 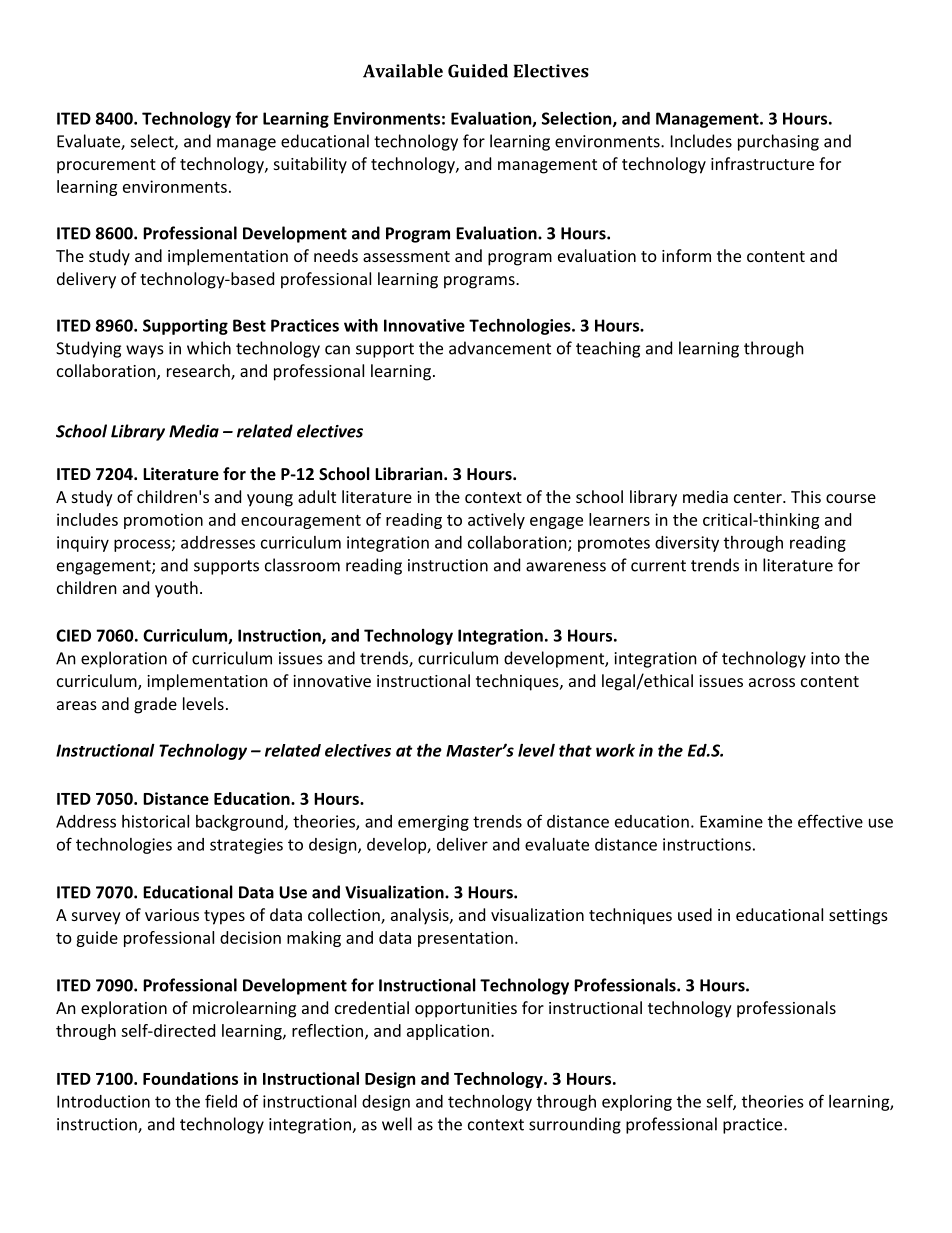 What do you see at coordinates (778, 142) in the image?
I see `purchasing` at bounding box center [778, 142].
